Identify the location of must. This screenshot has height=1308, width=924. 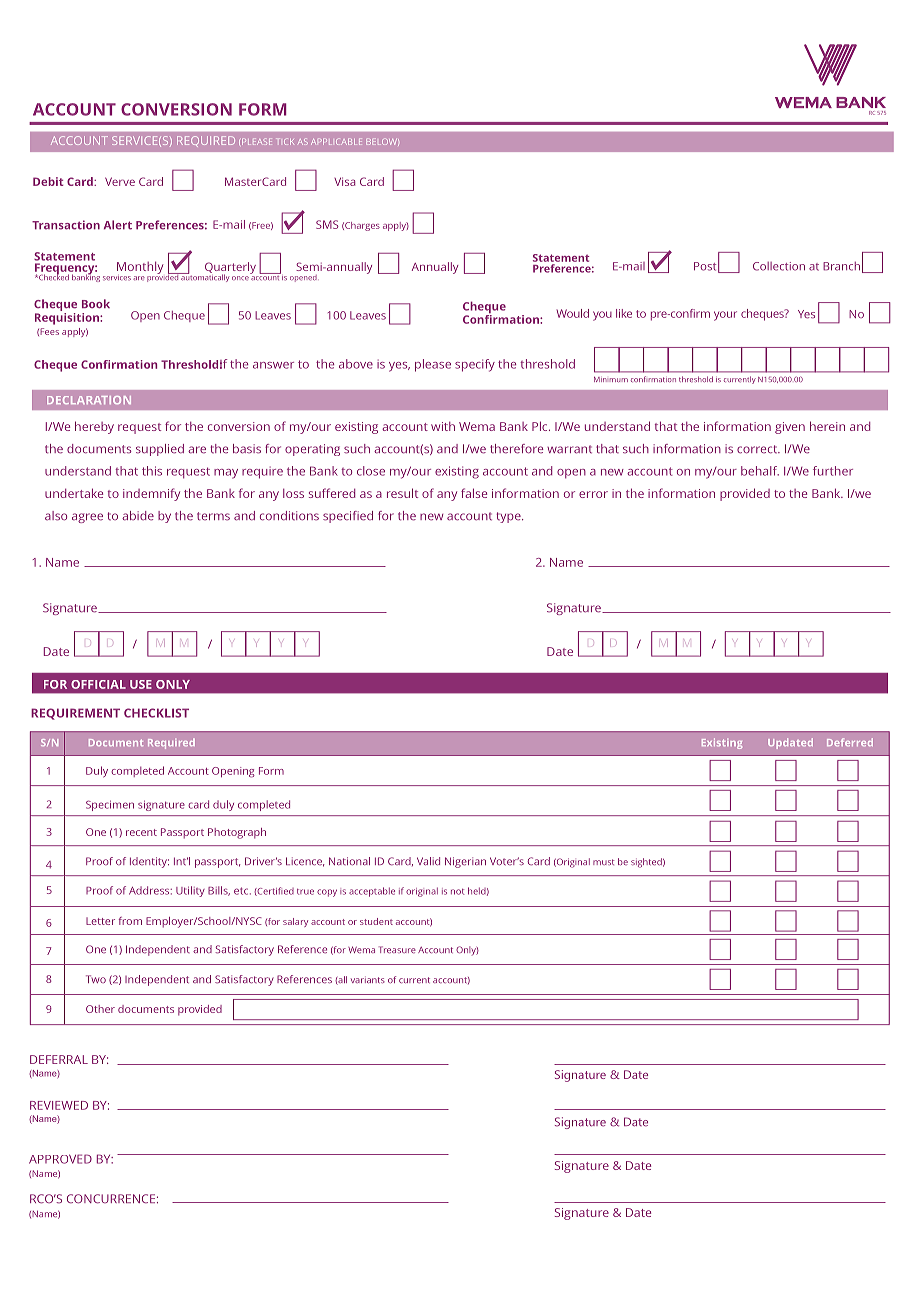
(604, 862).
